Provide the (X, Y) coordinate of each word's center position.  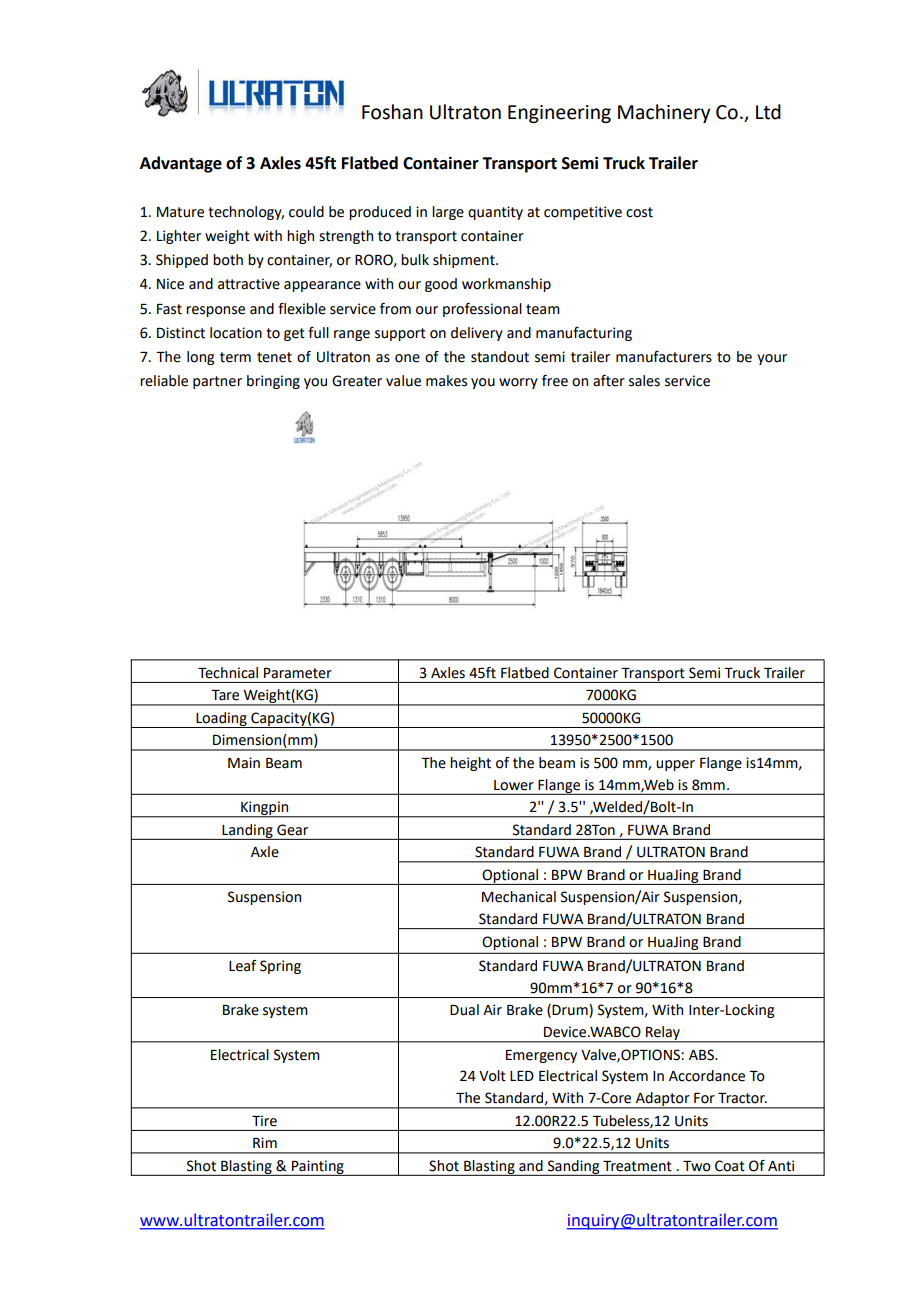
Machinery (664, 113)
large (448, 213)
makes (446, 381)
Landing (247, 832)
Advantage (181, 164)
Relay (663, 1034)
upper (675, 765)
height (470, 764)
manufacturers (664, 357)
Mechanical (519, 897)
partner (217, 382)
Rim (265, 1142)
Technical (228, 673)
